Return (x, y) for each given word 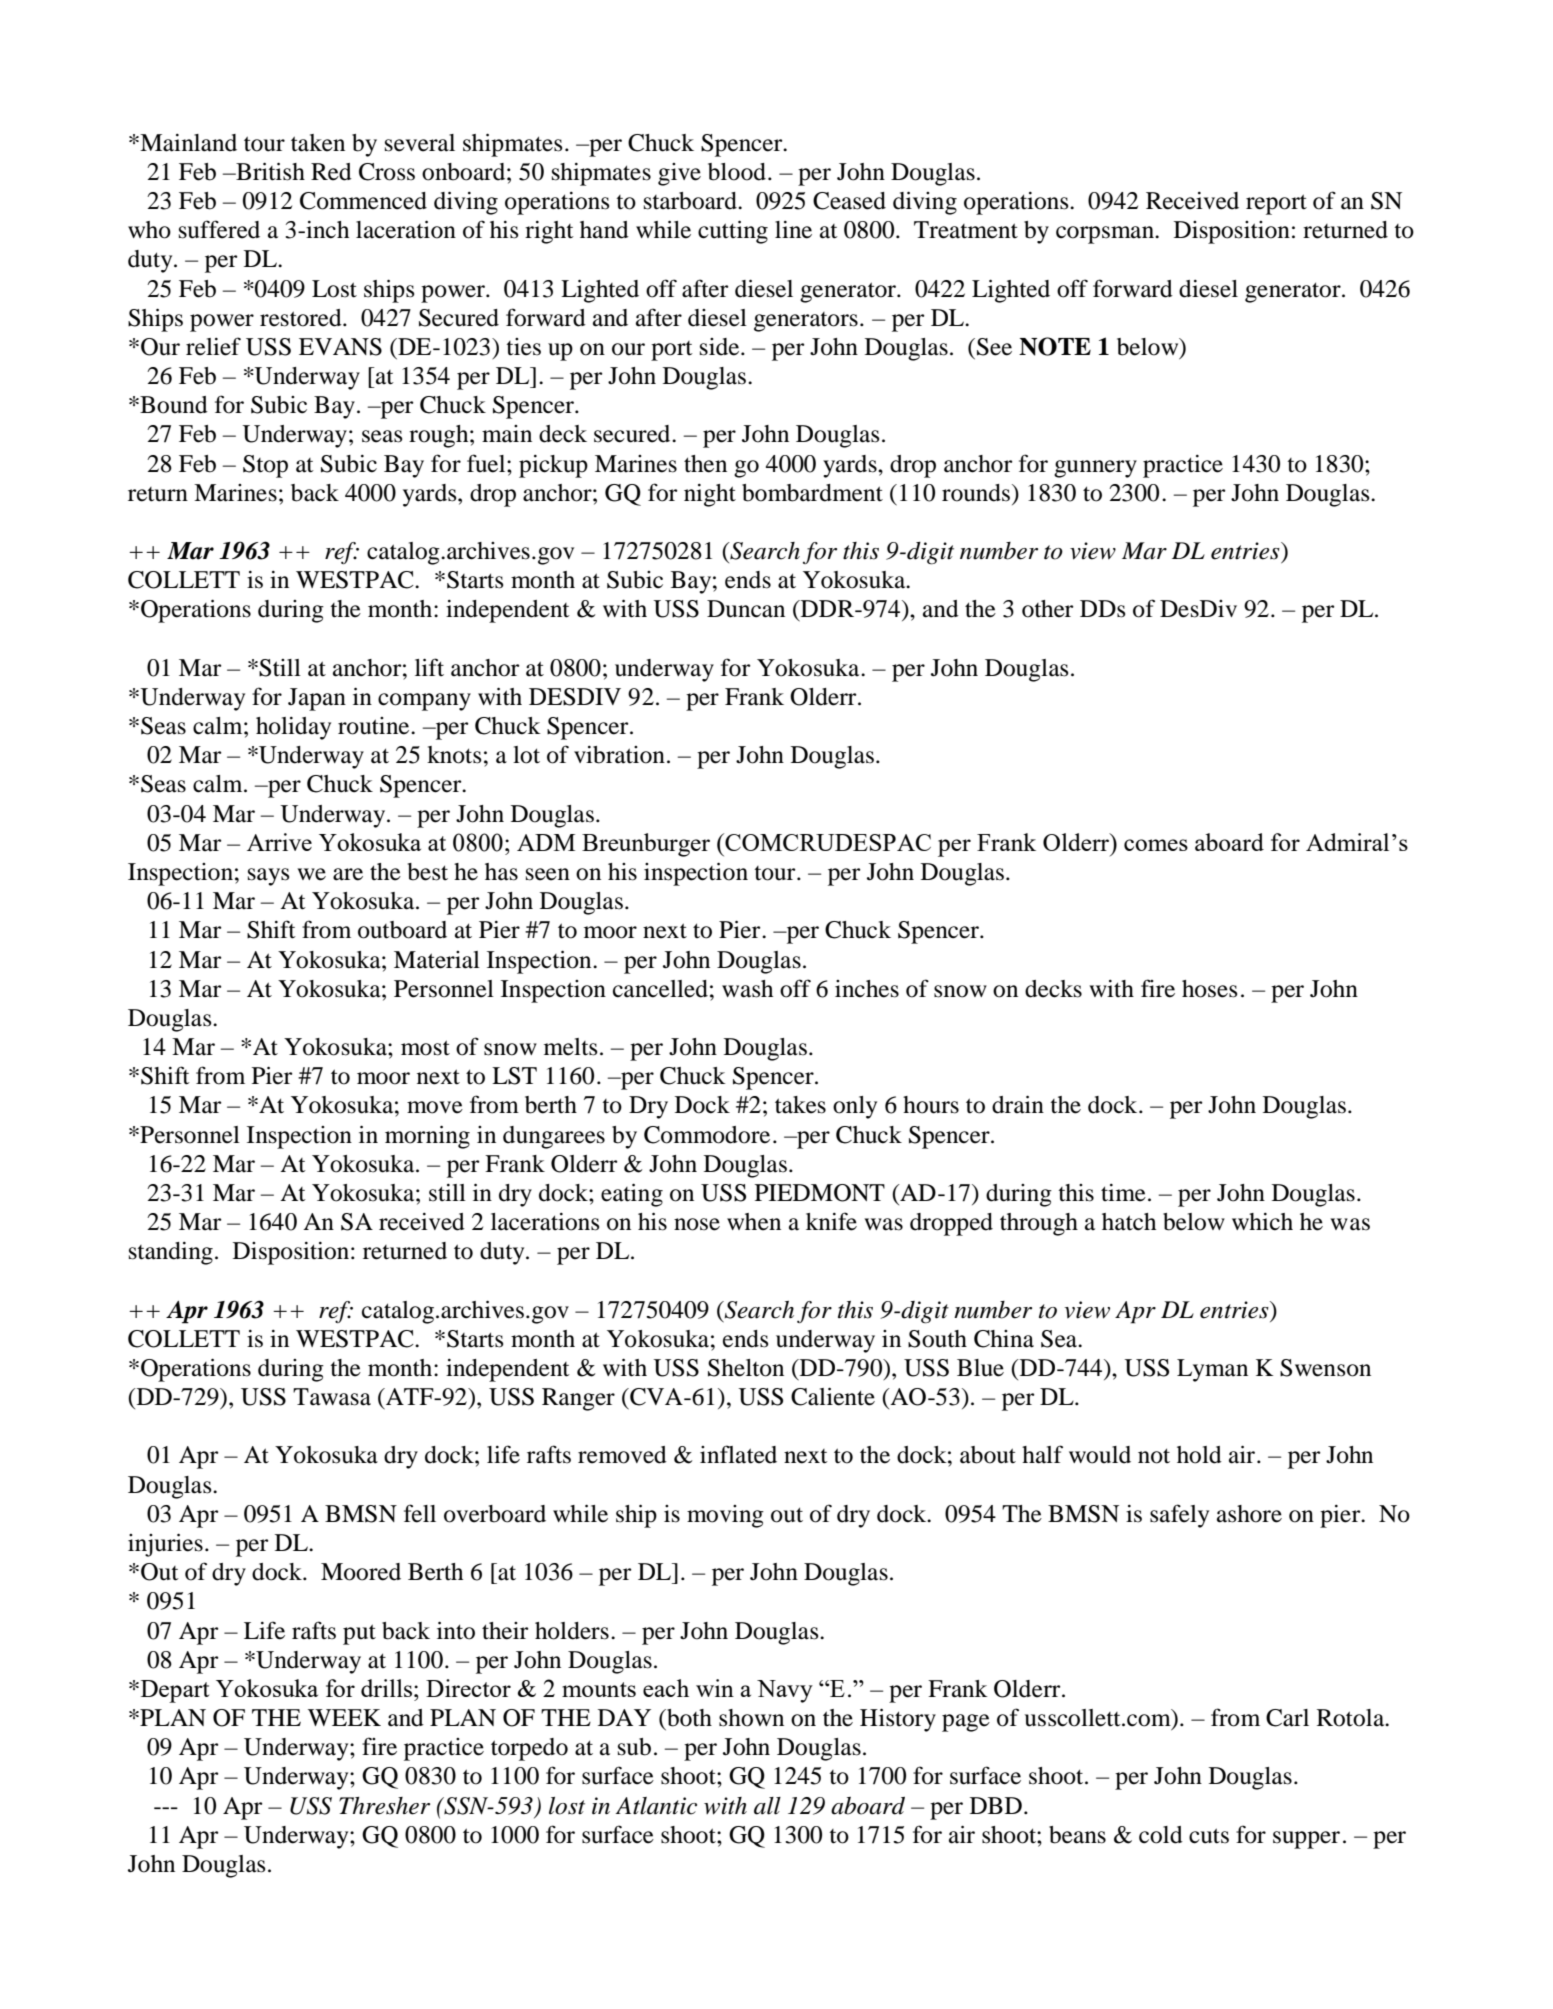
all (767, 1806)
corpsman (1106, 235)
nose (697, 1224)
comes (1156, 845)
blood (737, 172)
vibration (619, 755)
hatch (1129, 1222)
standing (171, 1253)
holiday (293, 728)
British (269, 171)
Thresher (384, 1806)
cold (1161, 1835)
